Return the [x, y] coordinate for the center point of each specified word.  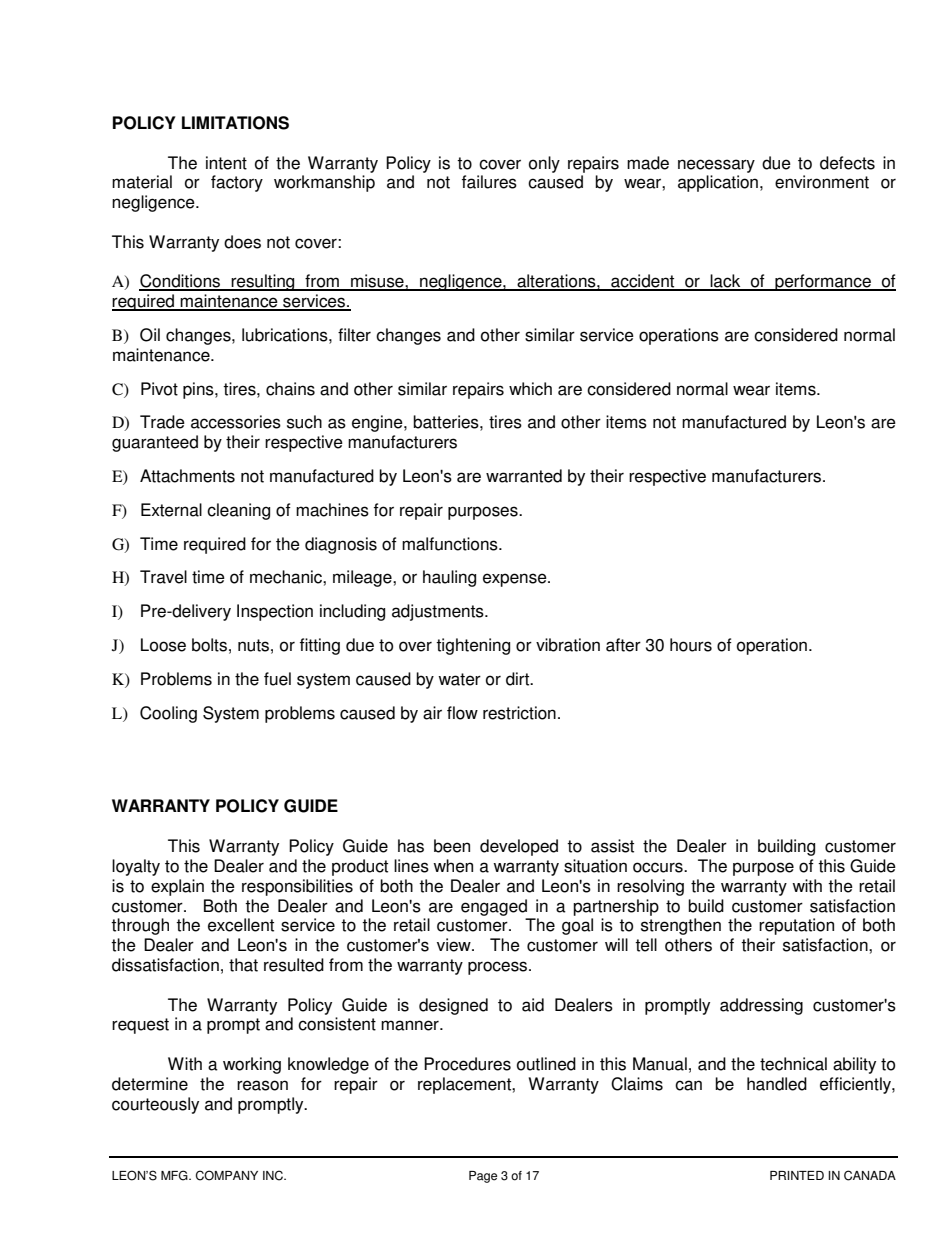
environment [822, 182]
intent [226, 163]
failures [489, 182]
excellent [241, 925]
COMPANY [227, 1175]
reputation [796, 926]
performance [823, 282]
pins [199, 390]
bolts [209, 645]
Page [483, 1177]
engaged [494, 907]
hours [691, 645]
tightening [473, 646]
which [530, 389]
